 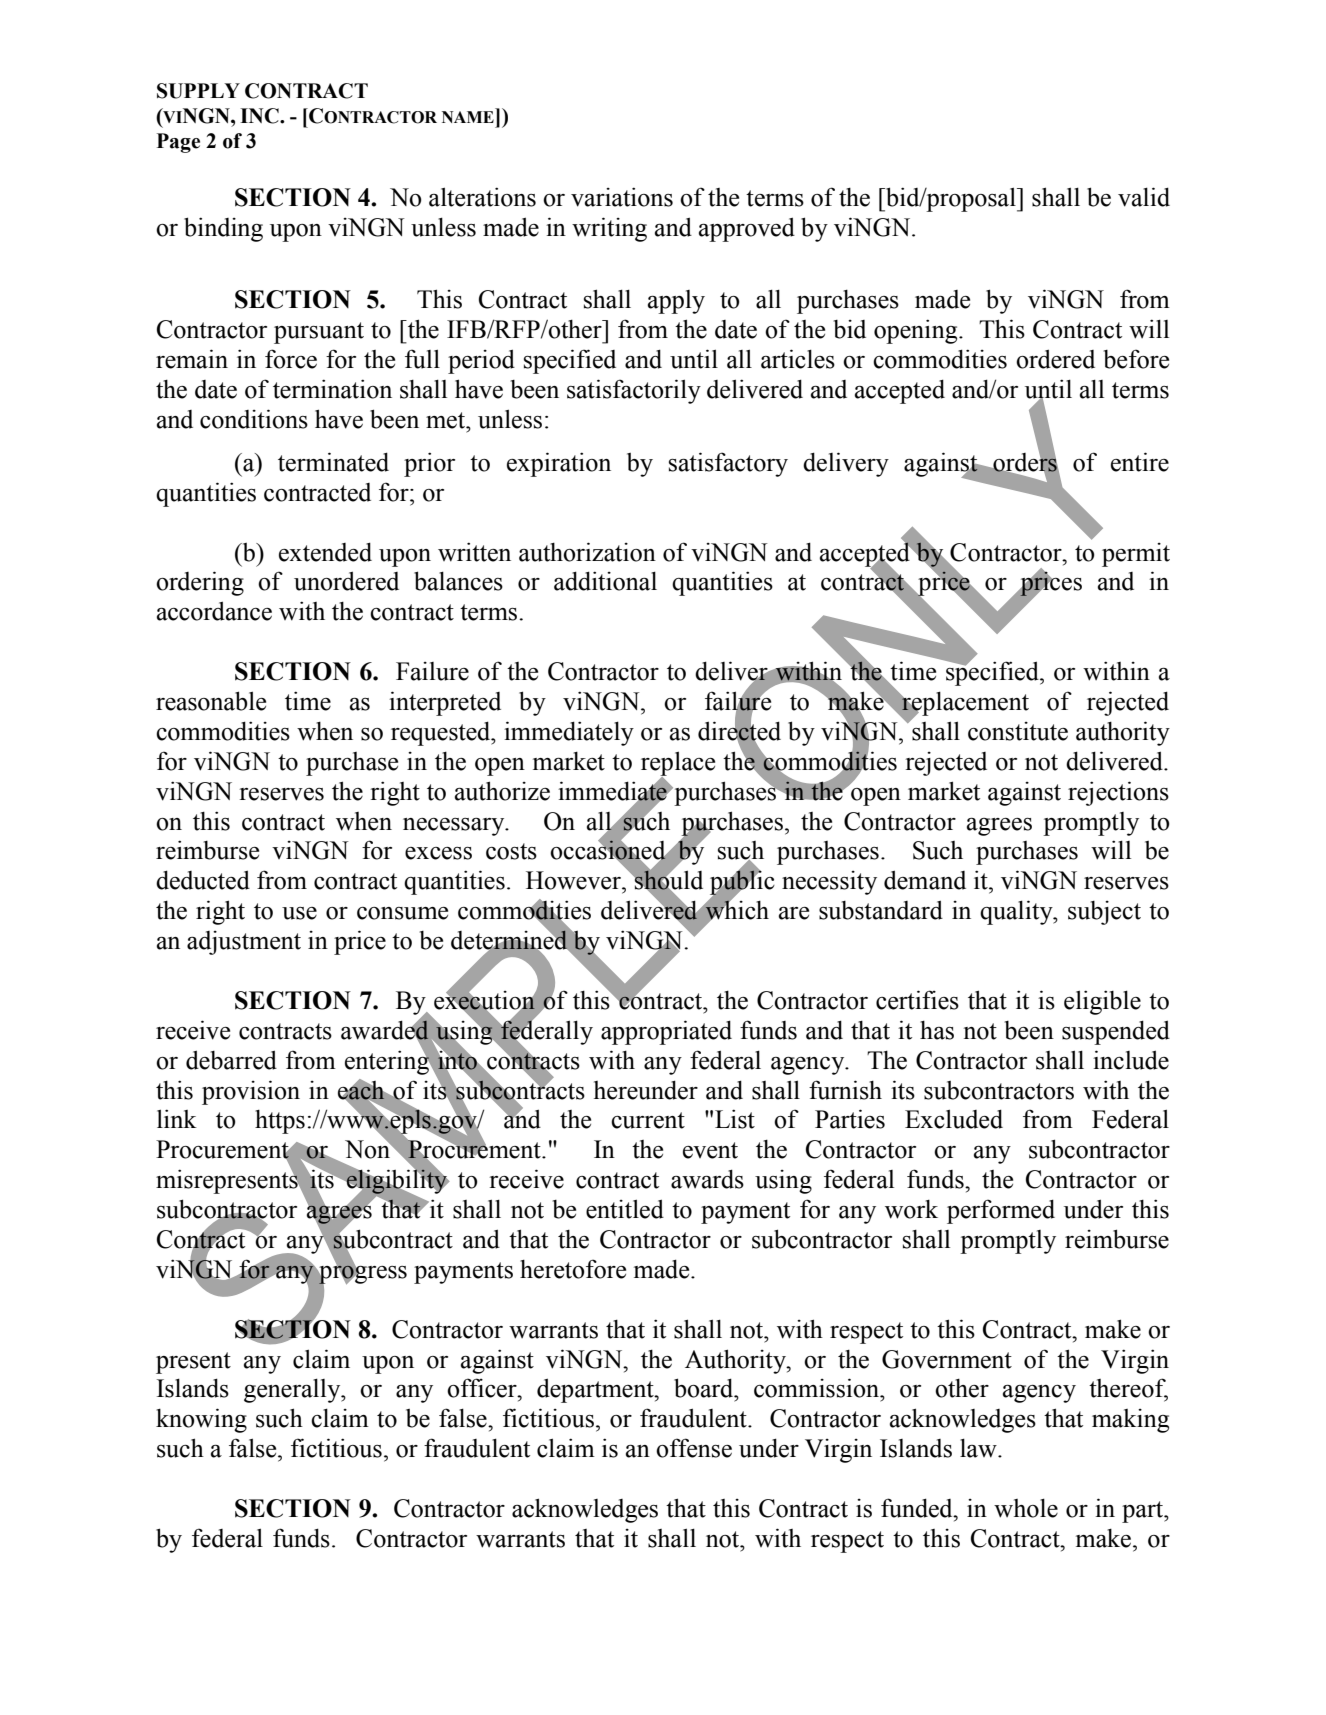 I want to click on terminated, so click(x=333, y=462).
